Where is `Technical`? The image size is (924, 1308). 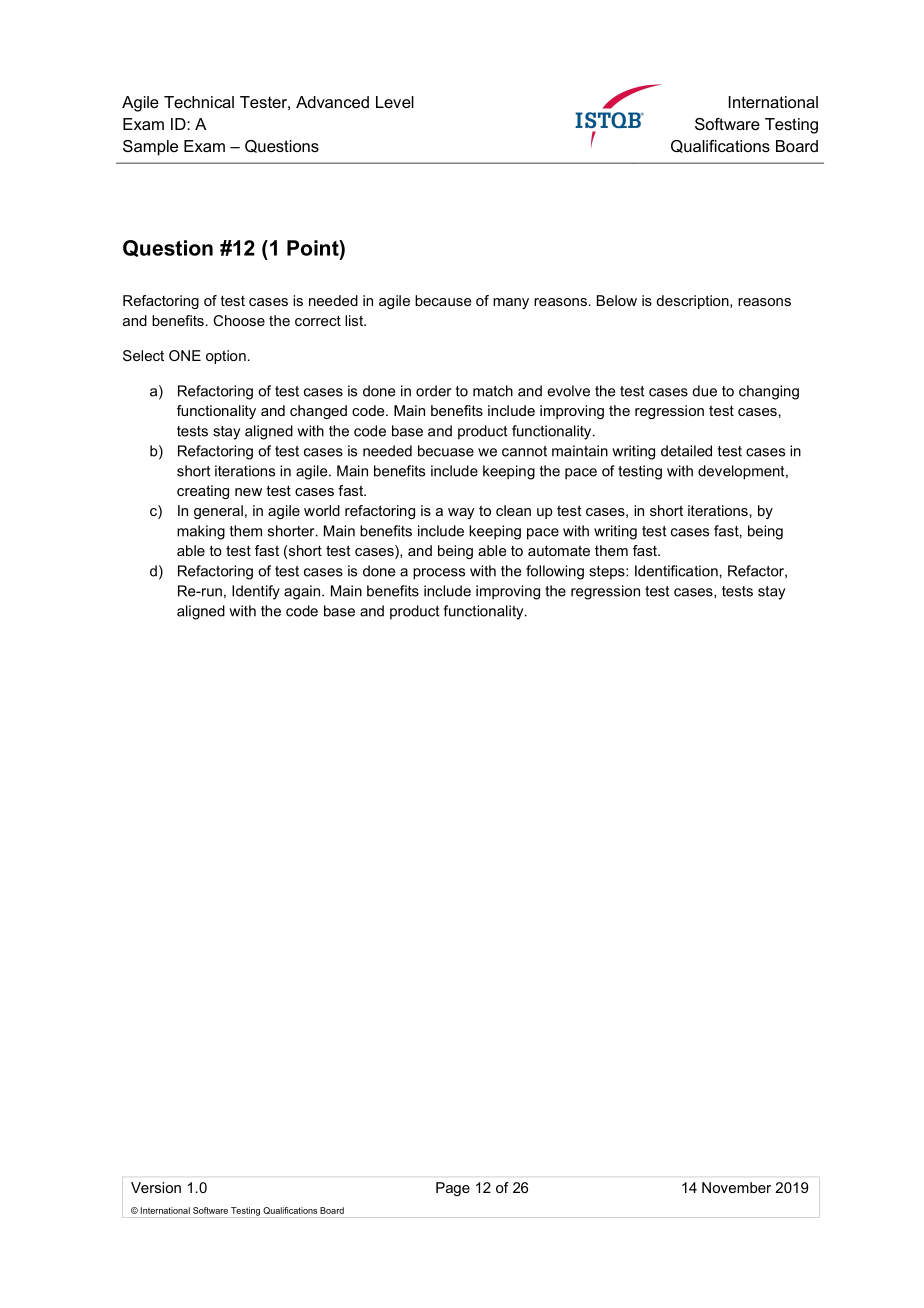
Technical is located at coordinates (199, 102).
